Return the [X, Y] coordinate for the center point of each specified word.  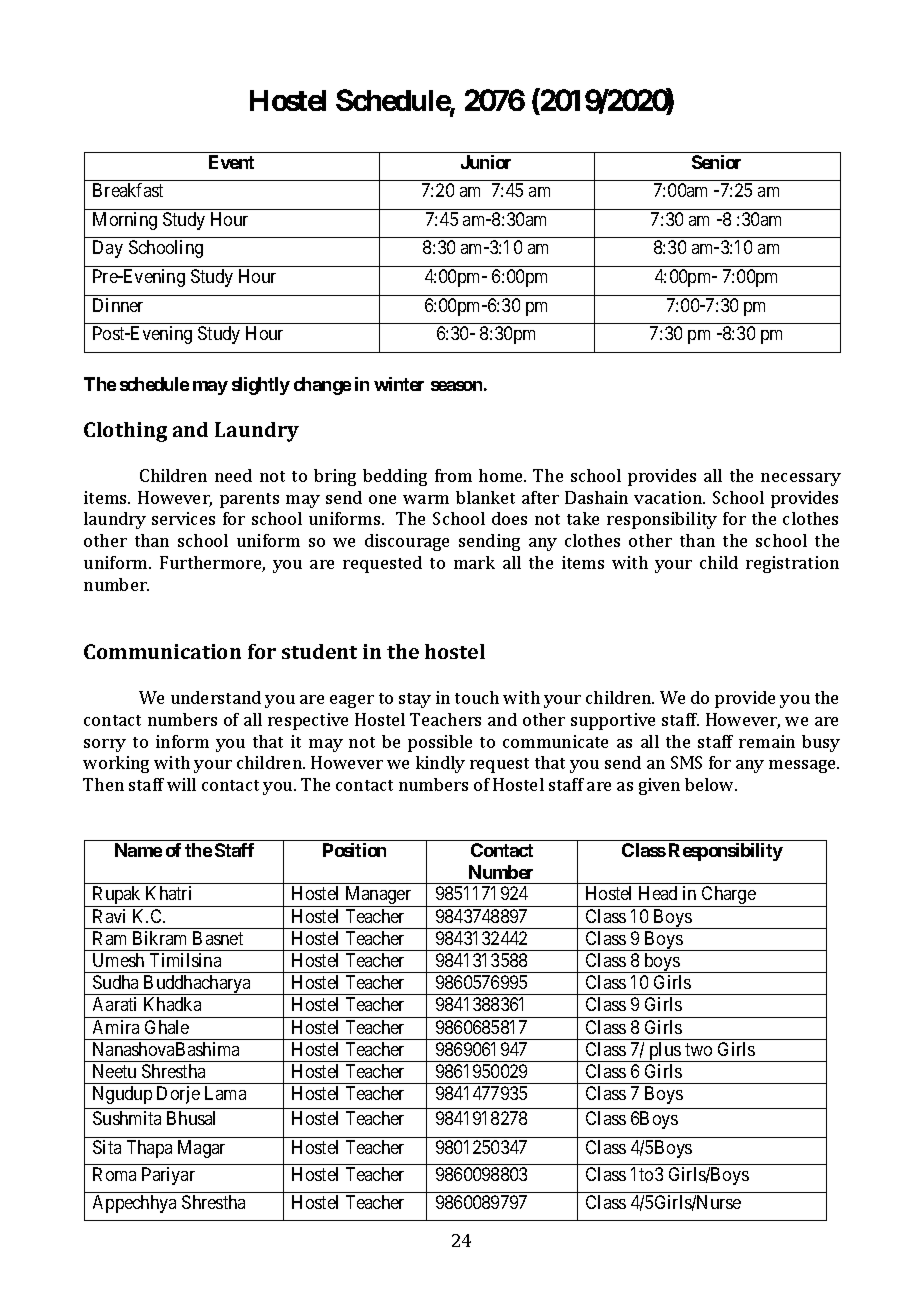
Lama [225, 1093]
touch [477, 697]
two [698, 1049]
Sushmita [127, 1118]
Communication [162, 651]
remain [767, 741]
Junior [486, 162]
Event [231, 162]
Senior [716, 162]
